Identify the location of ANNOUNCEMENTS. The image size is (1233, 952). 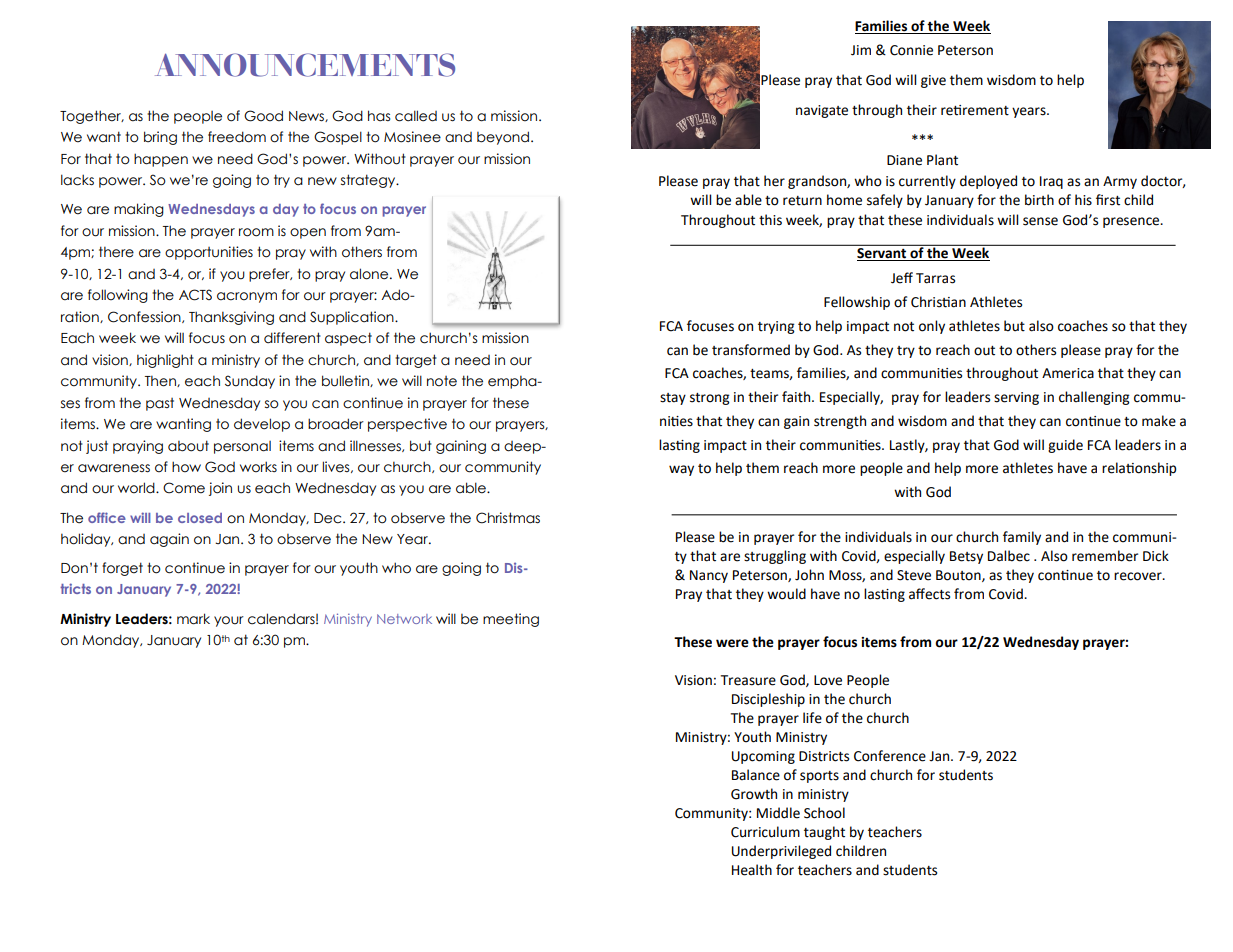
(305, 65).
